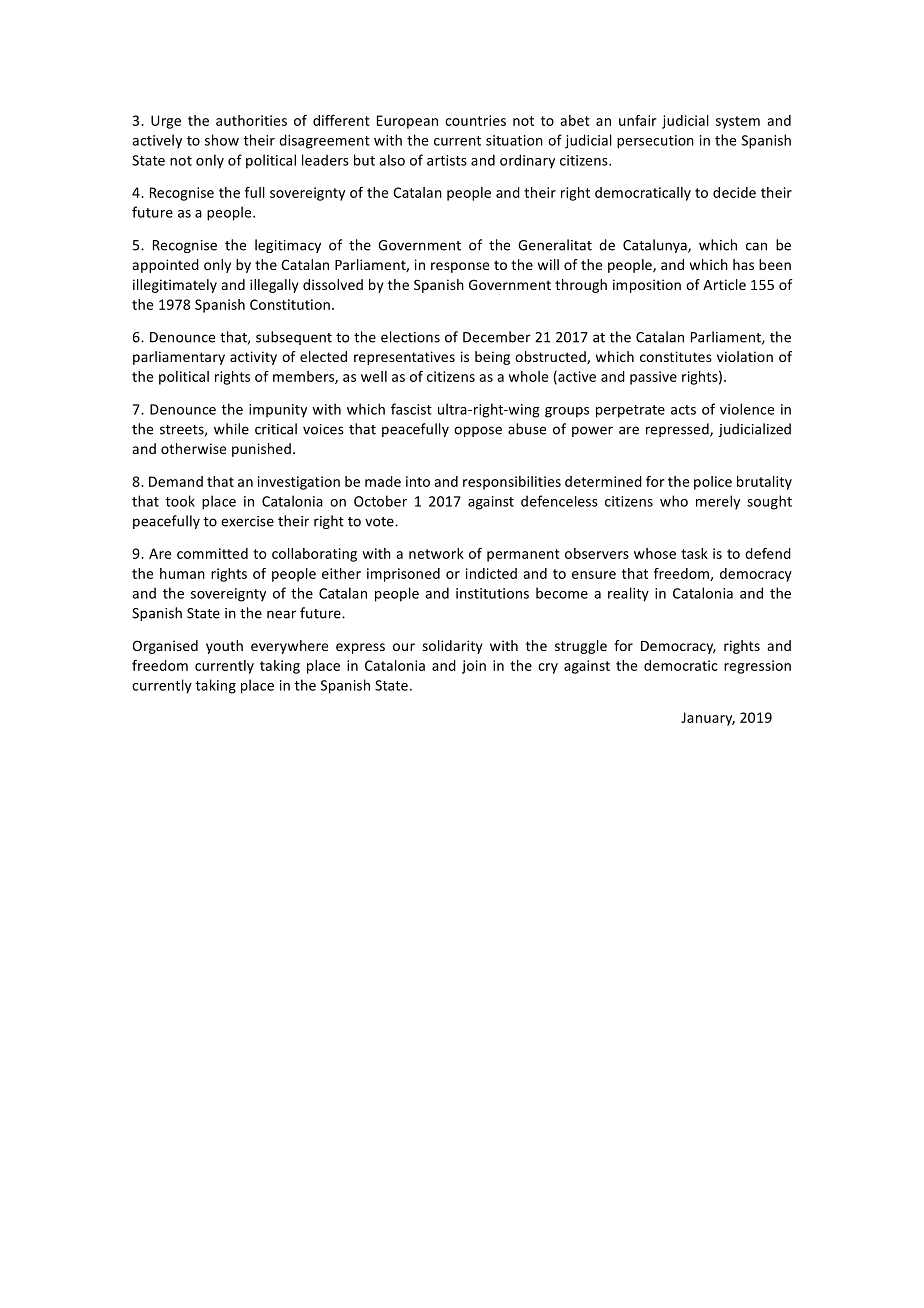  Describe the element at coordinates (231, 429) in the page. I see `while` at that location.
